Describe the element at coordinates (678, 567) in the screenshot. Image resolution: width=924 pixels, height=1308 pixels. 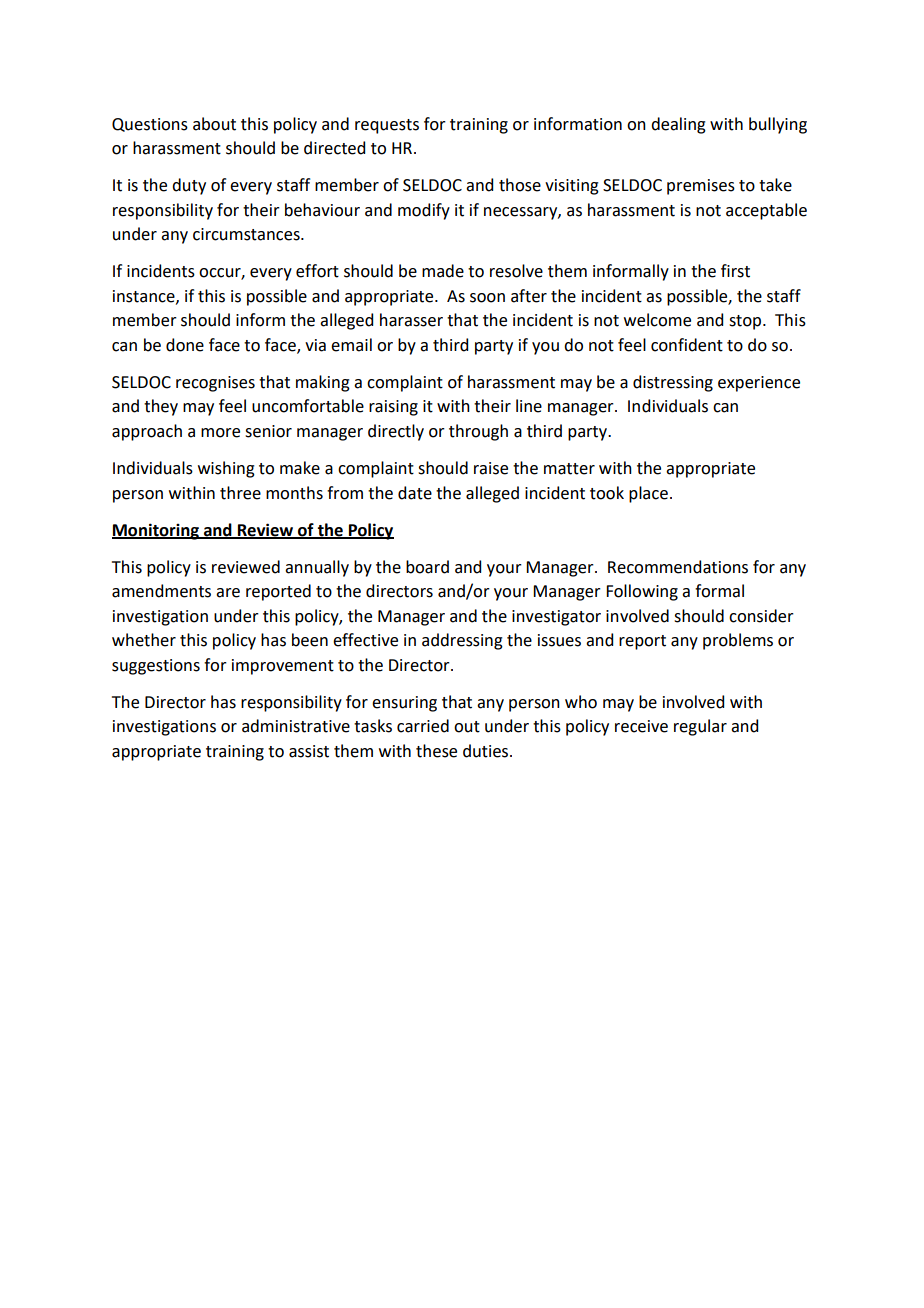
I see `Recommendations` at that location.
